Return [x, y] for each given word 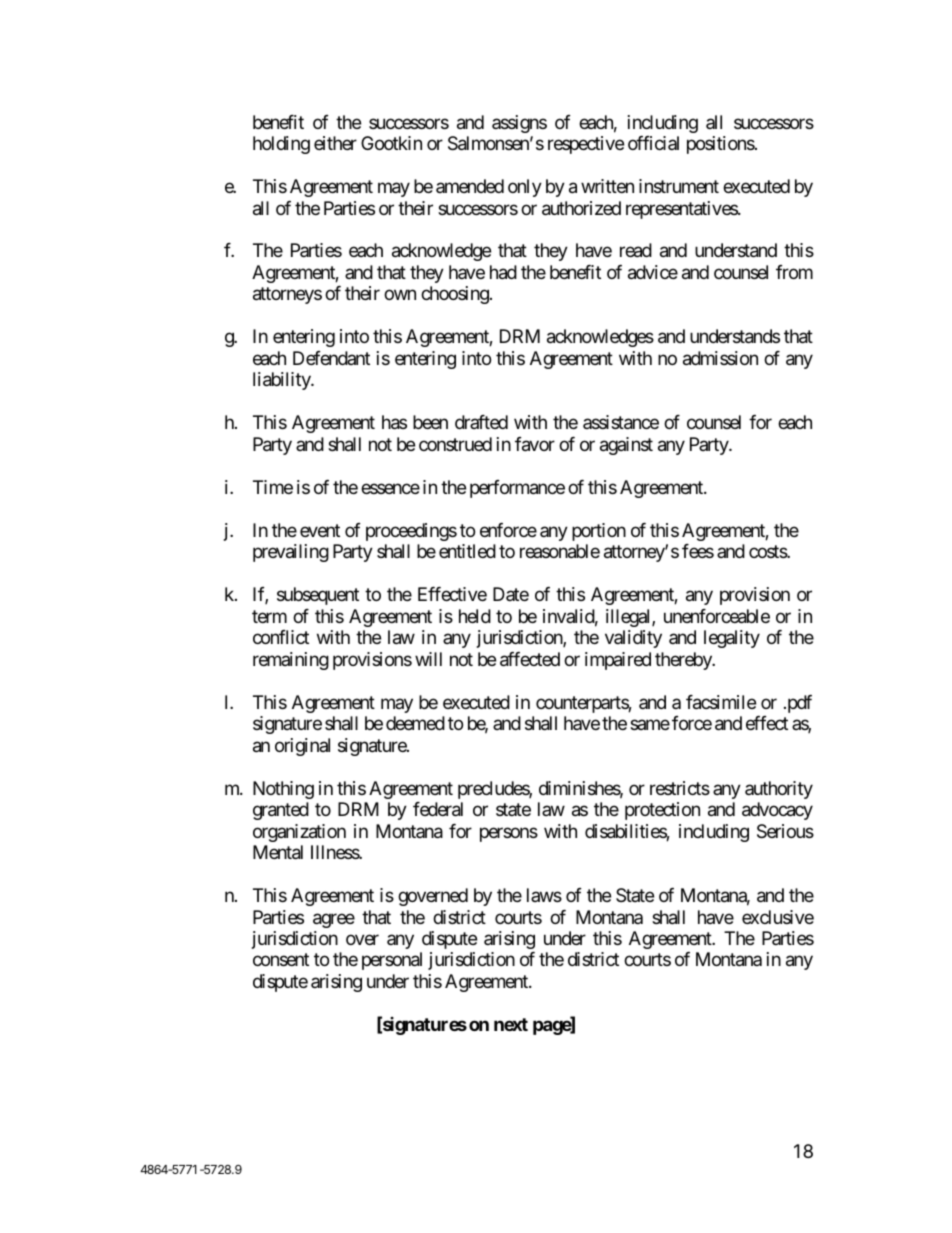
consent [281, 960]
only [525, 188]
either [335, 143]
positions [721, 145]
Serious [785, 831]
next [511, 1024]
